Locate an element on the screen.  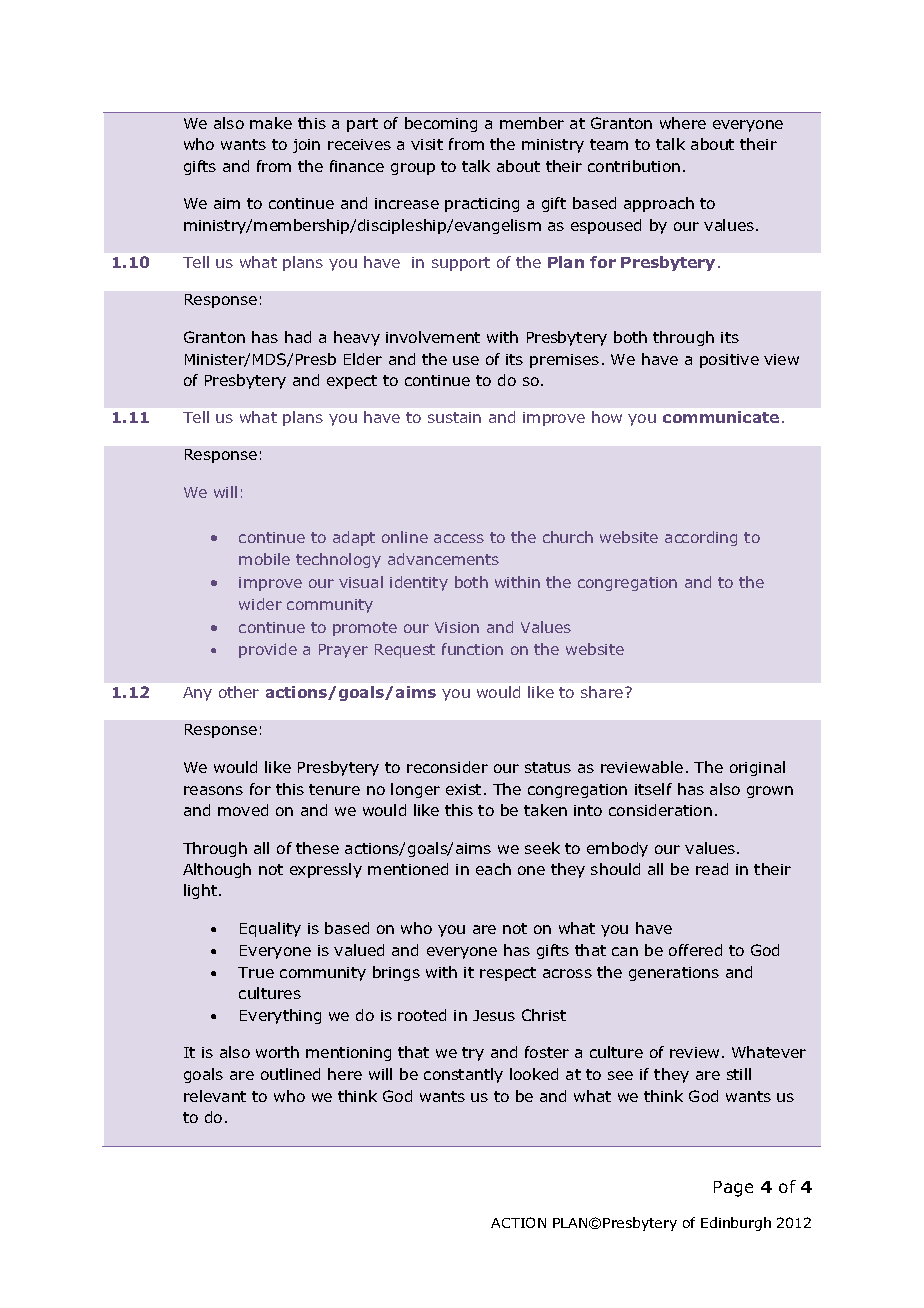
function is located at coordinates (472, 649).
